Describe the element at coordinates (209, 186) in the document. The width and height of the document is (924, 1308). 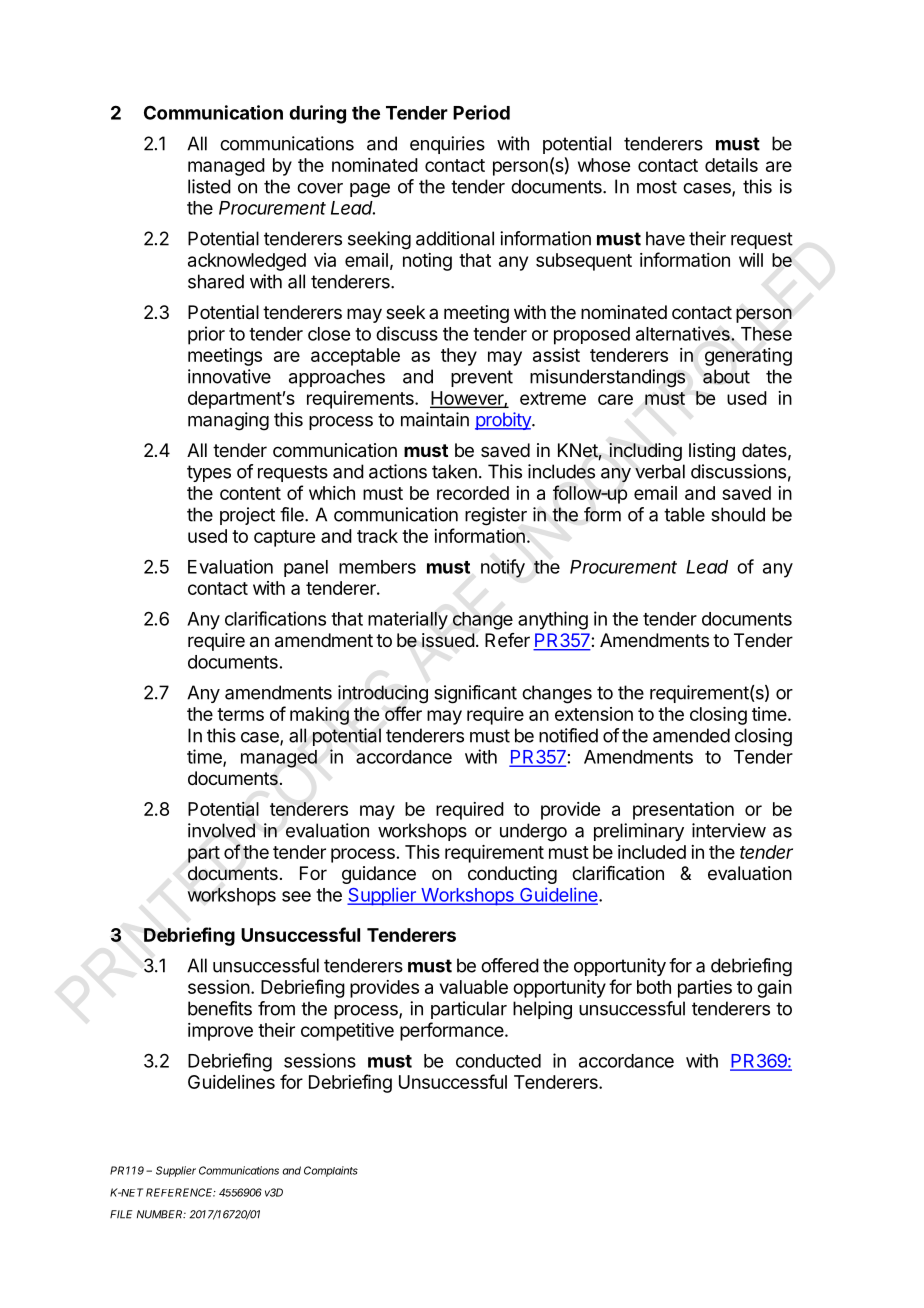
I see `listed` at that location.
